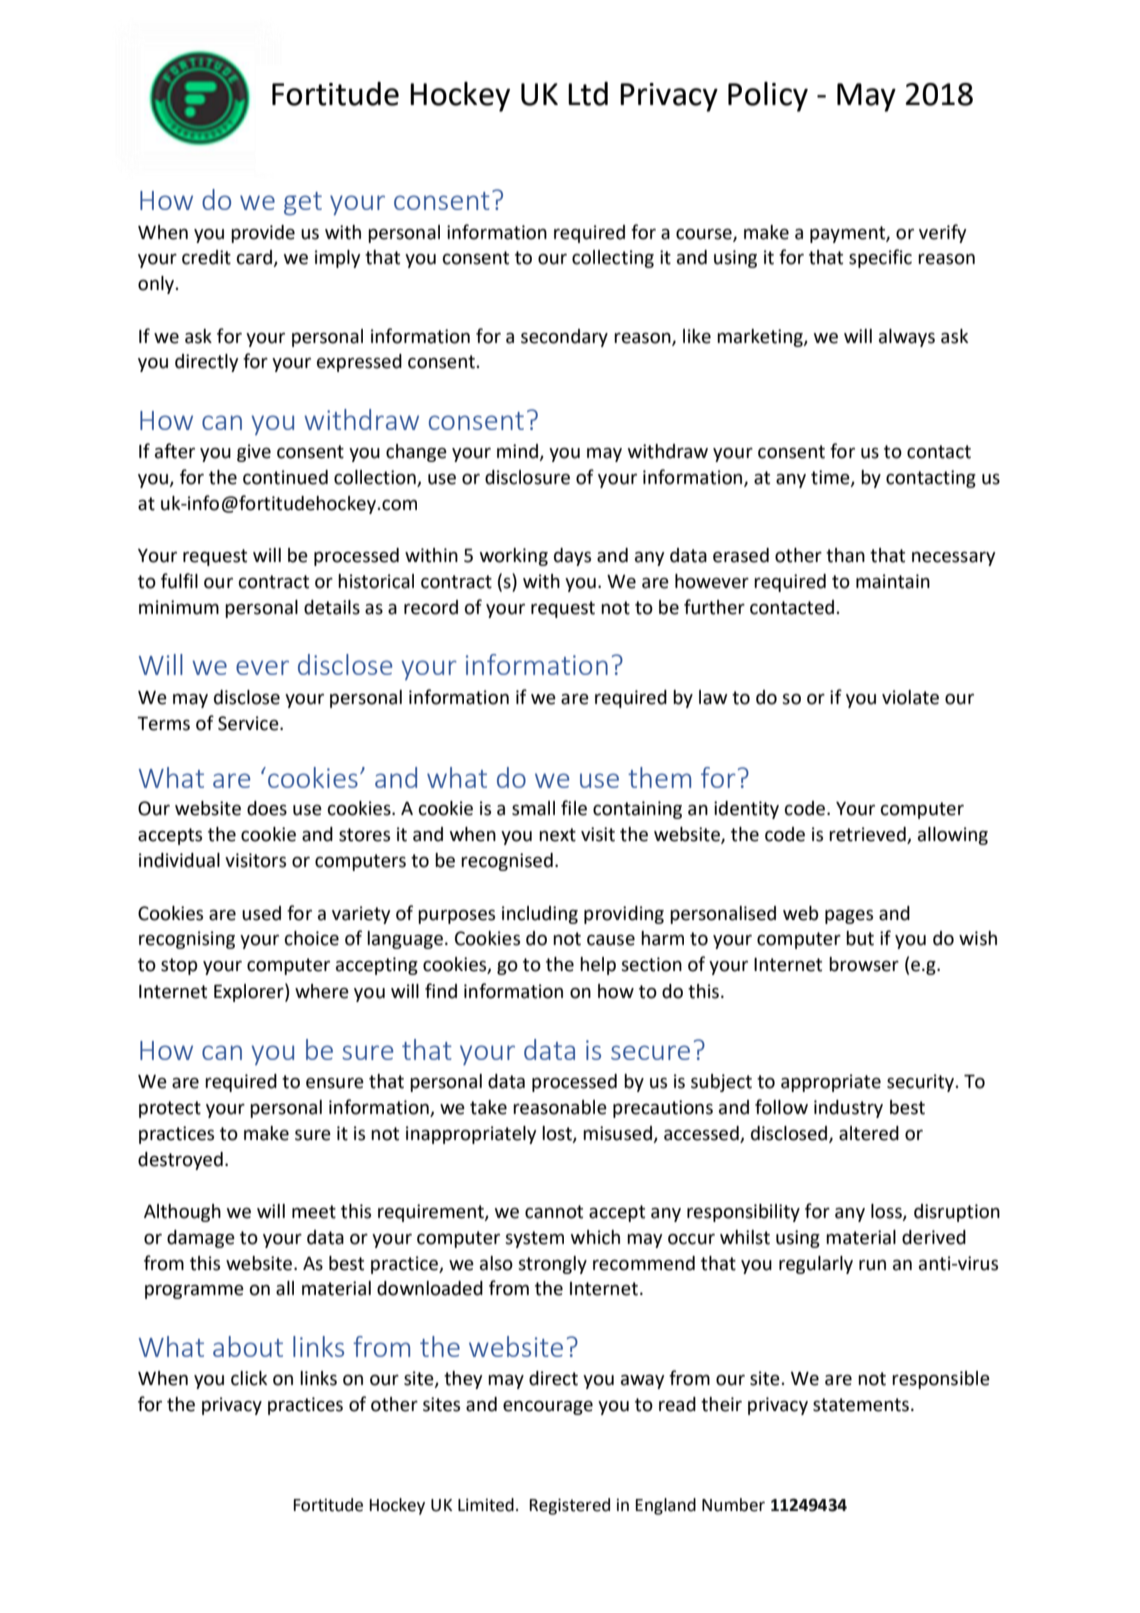 The height and width of the document is (1613, 1140). What do you see at coordinates (588, 94) in the document?
I see `Ltd` at bounding box center [588, 94].
